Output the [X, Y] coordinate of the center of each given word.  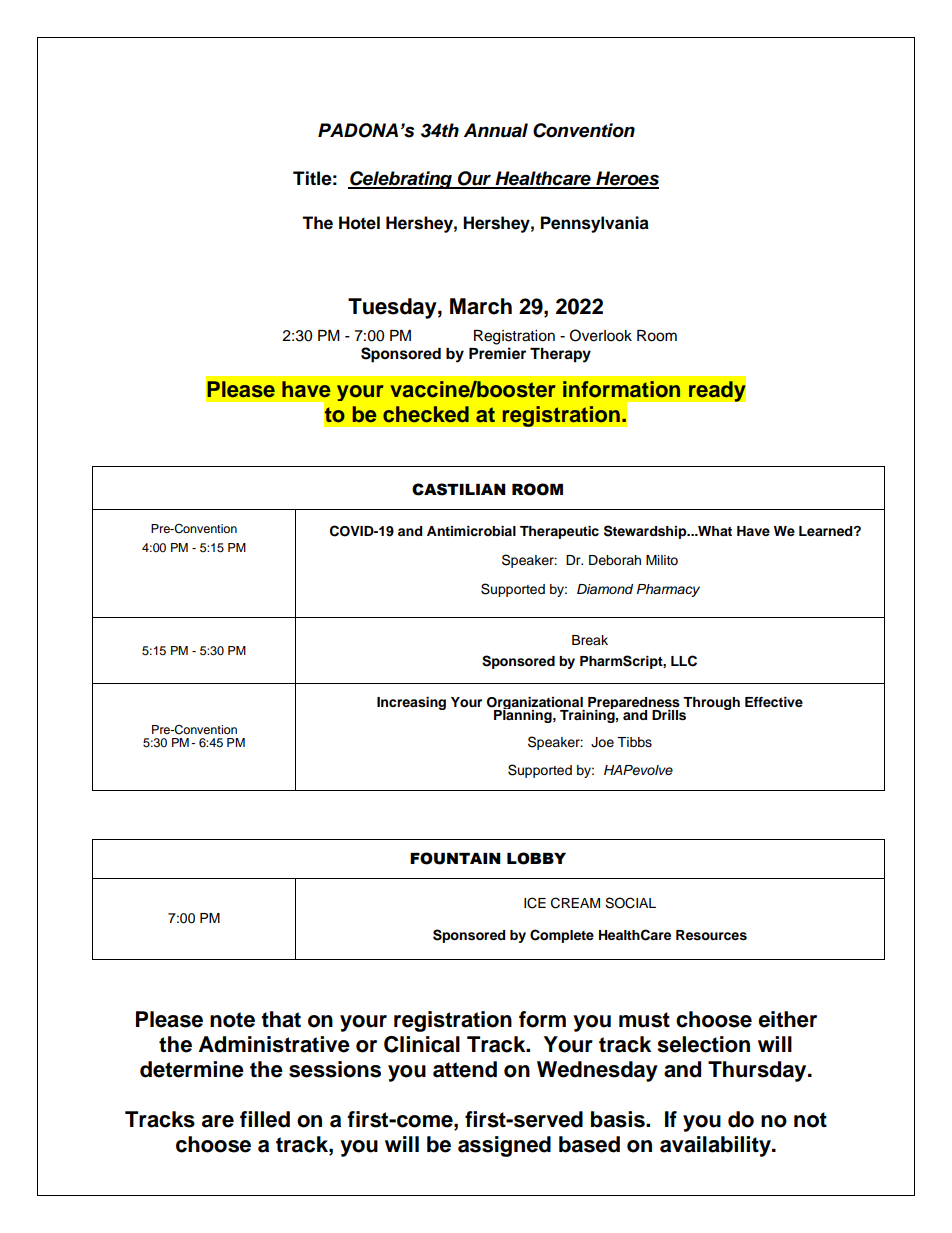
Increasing [411, 703]
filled [265, 1119]
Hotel [359, 223]
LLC [684, 661]
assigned [504, 1146]
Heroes [626, 179]
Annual [496, 130]
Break [590, 640]
